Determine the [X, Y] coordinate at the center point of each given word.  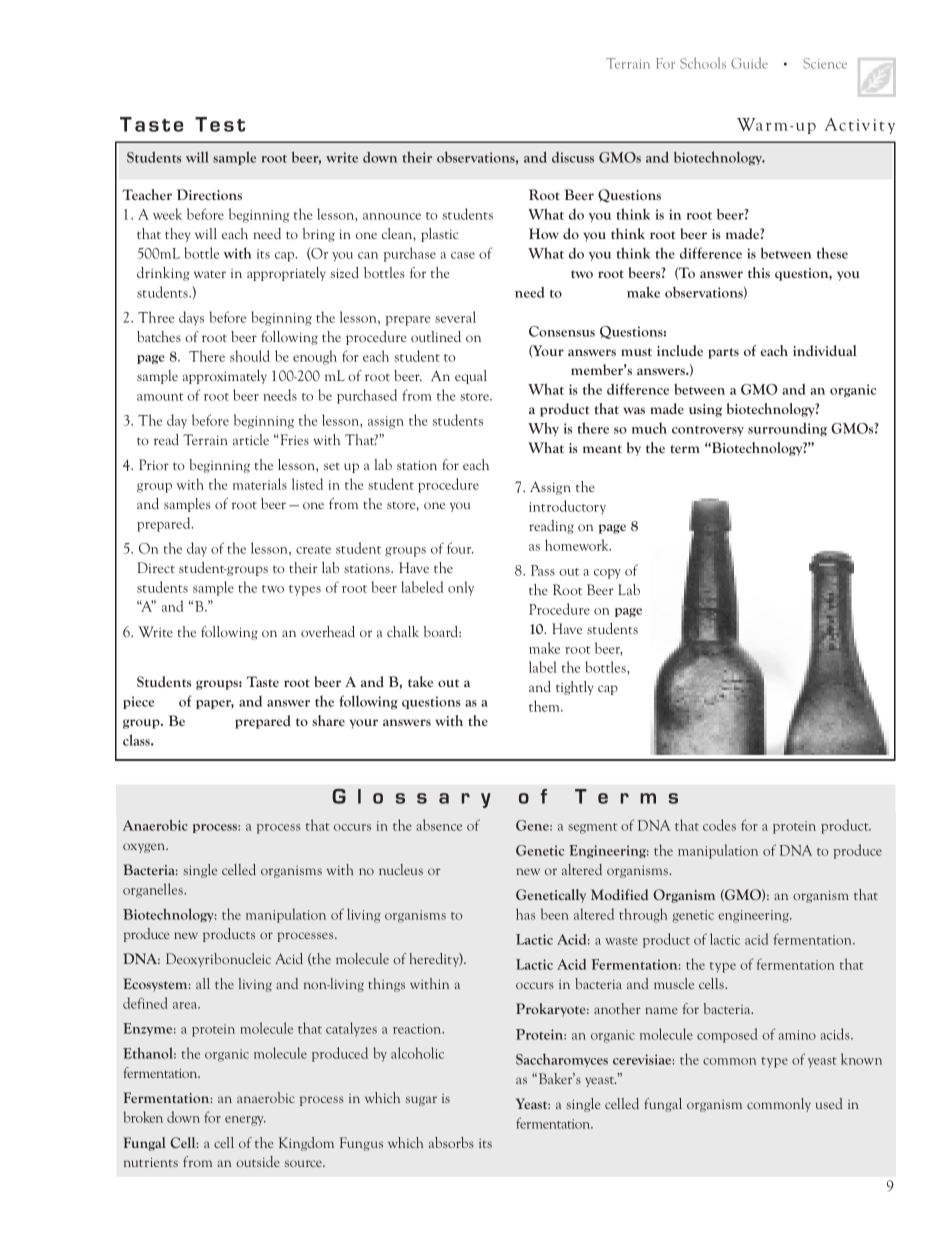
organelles [154, 890]
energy [245, 1121]
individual [825, 350]
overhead [328, 631]
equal [471, 377]
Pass [543, 570]
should [250, 356]
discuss [573, 157]
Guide [749, 63]
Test [220, 124]
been [555, 914]
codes [719, 825]
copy [607, 574]
